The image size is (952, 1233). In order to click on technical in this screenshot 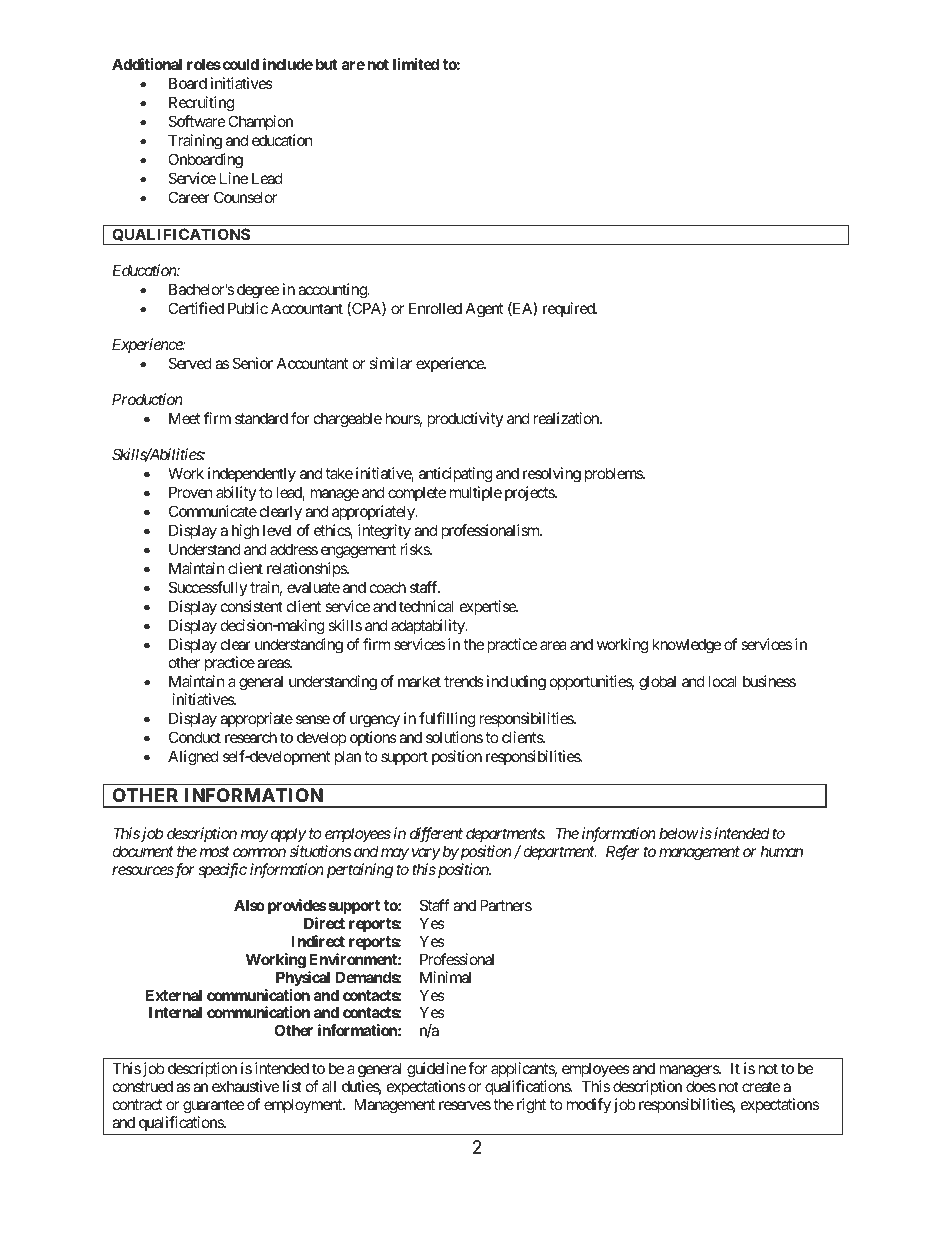, I will do `click(426, 606)`.
